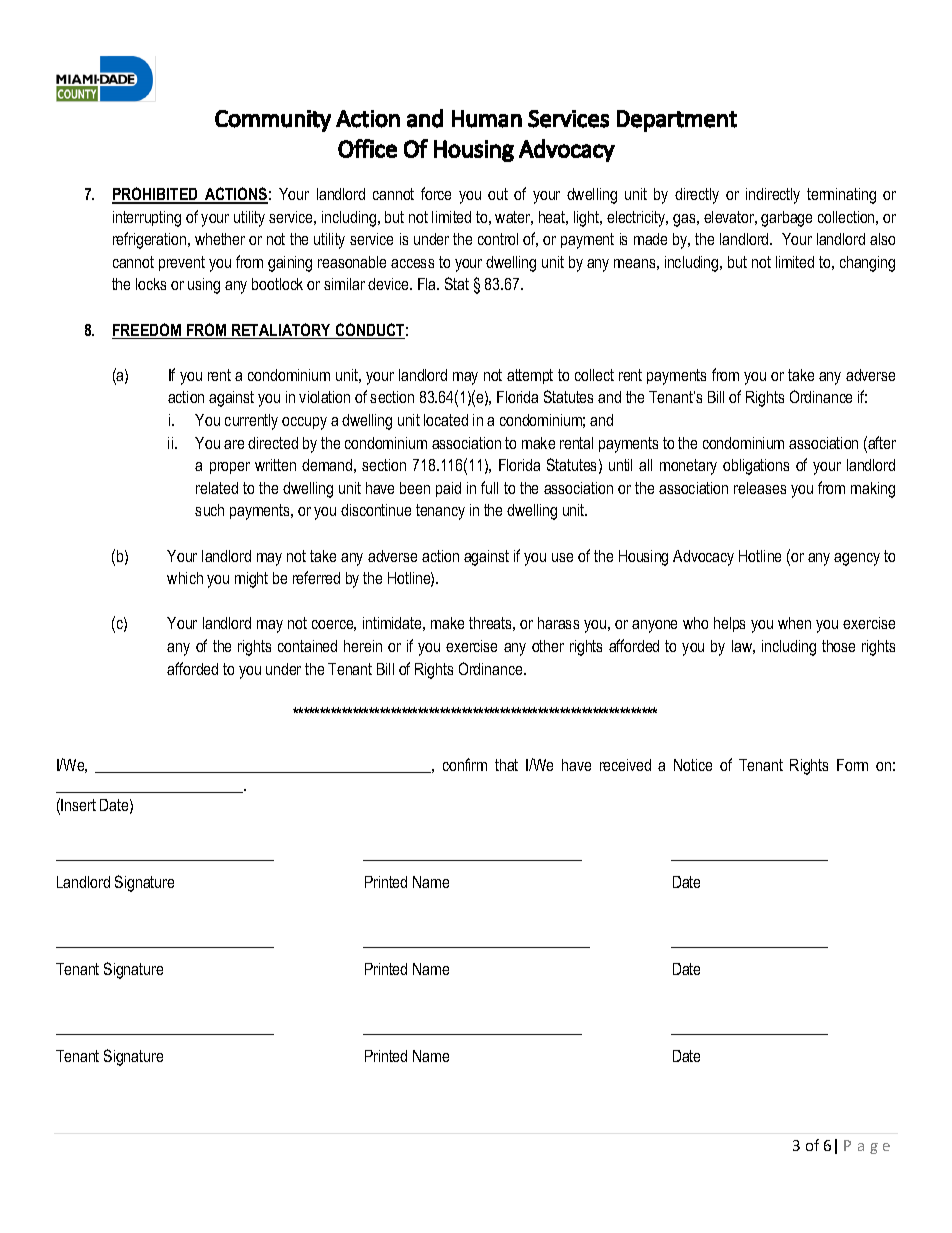  What do you see at coordinates (558, 623) in the screenshot?
I see `harass` at bounding box center [558, 623].
